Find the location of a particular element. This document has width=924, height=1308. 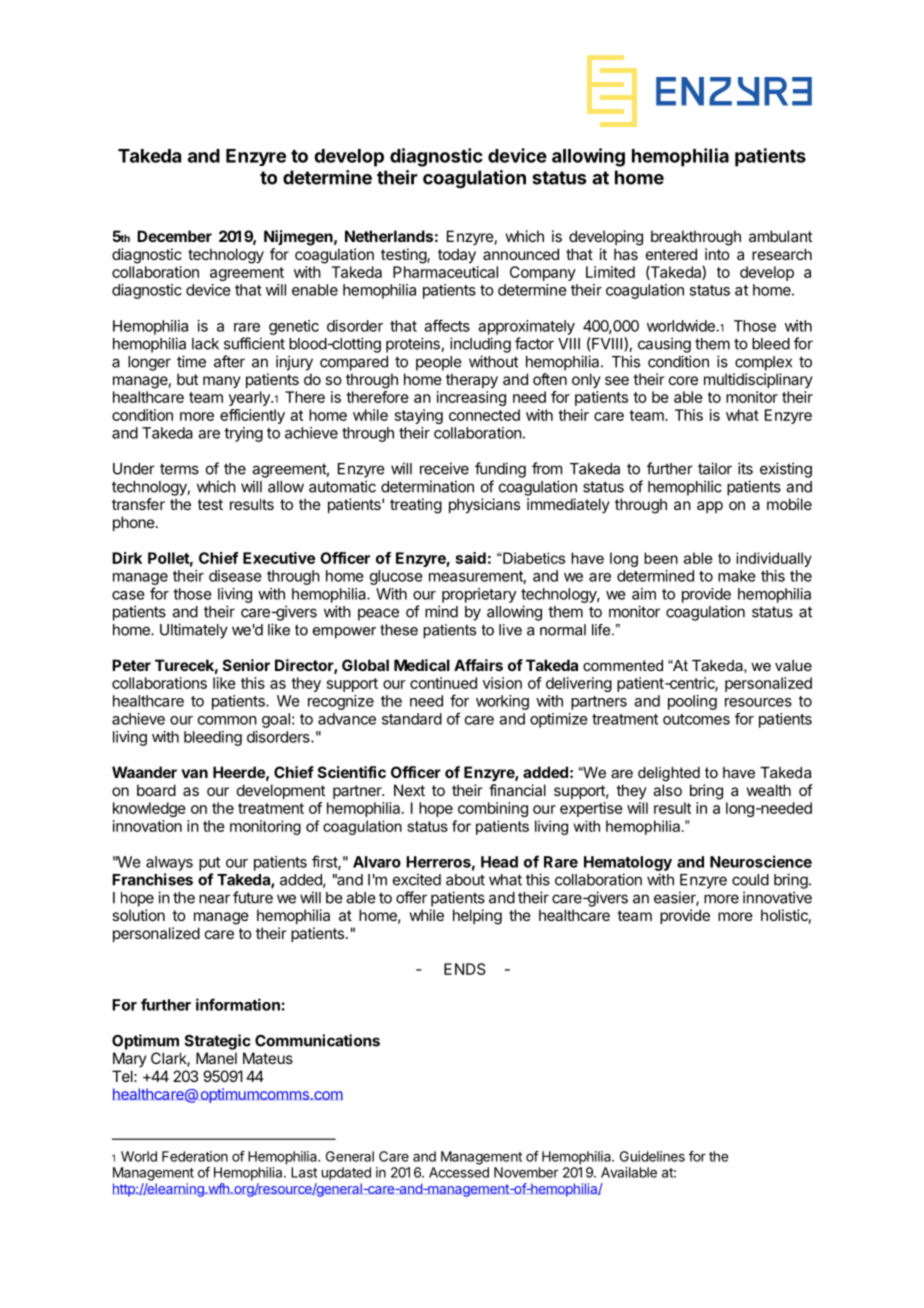

Guidelines is located at coordinates (652, 1156).
